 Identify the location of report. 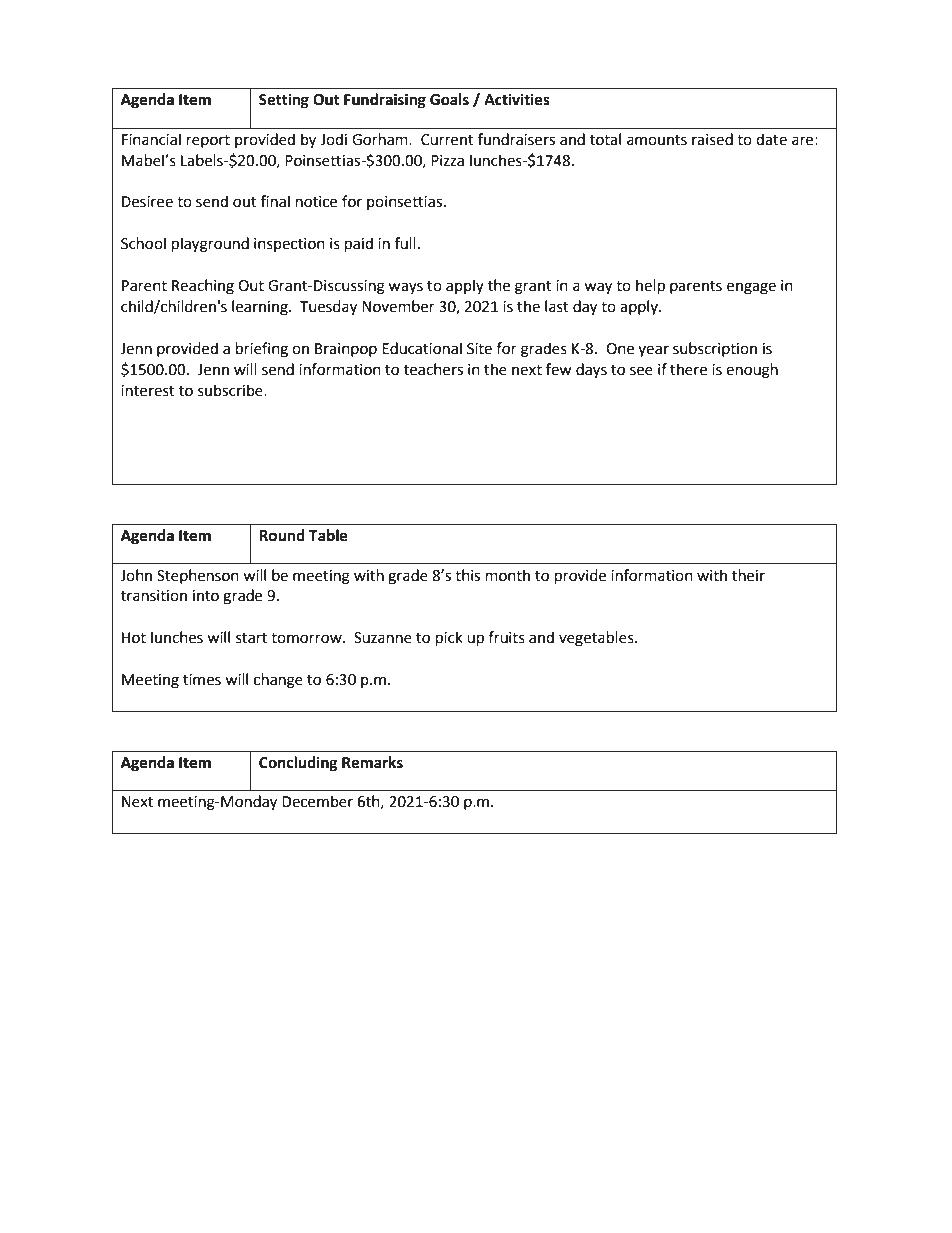
(208, 141).
